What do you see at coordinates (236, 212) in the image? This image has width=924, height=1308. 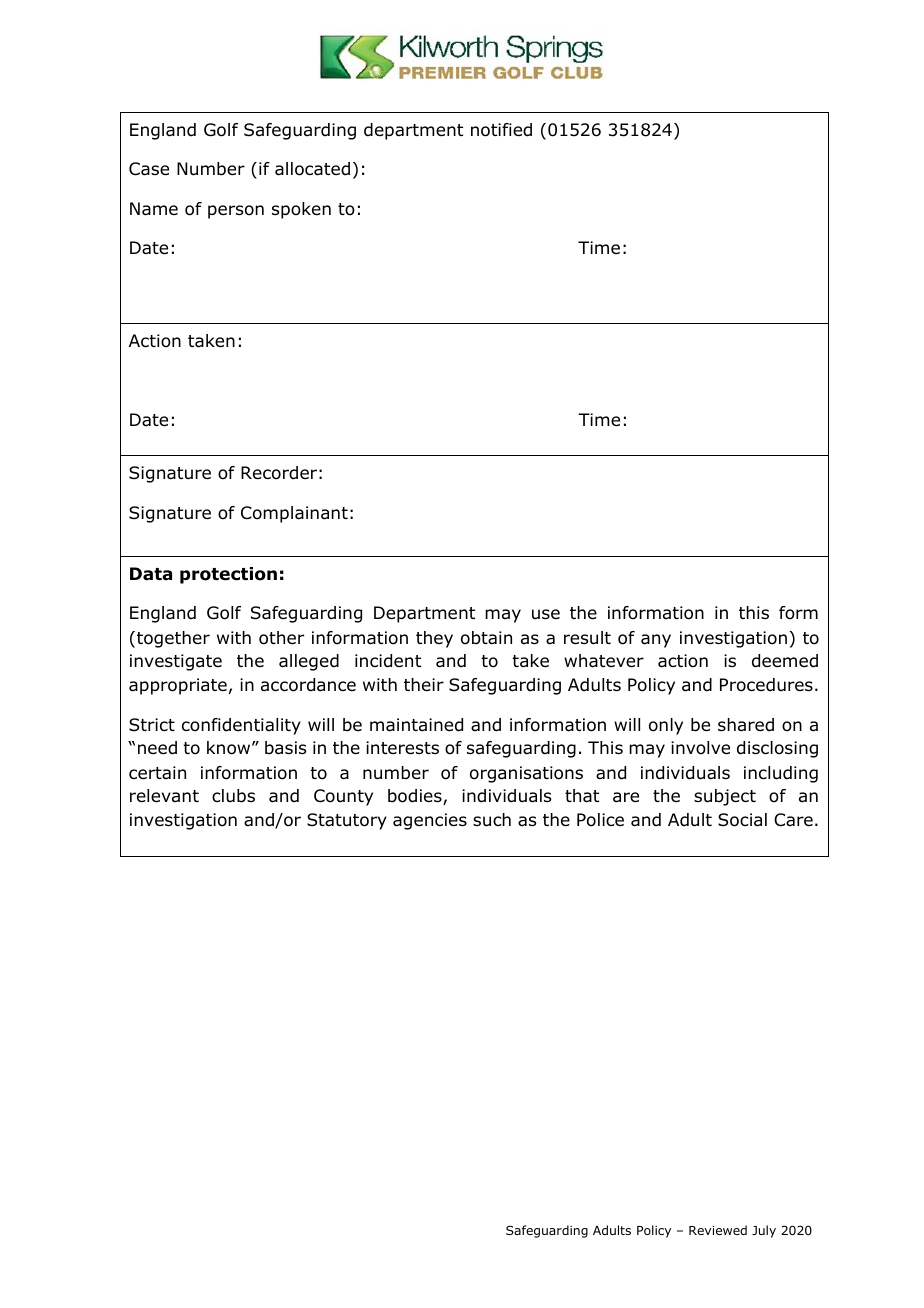 I see `person` at bounding box center [236, 212].
